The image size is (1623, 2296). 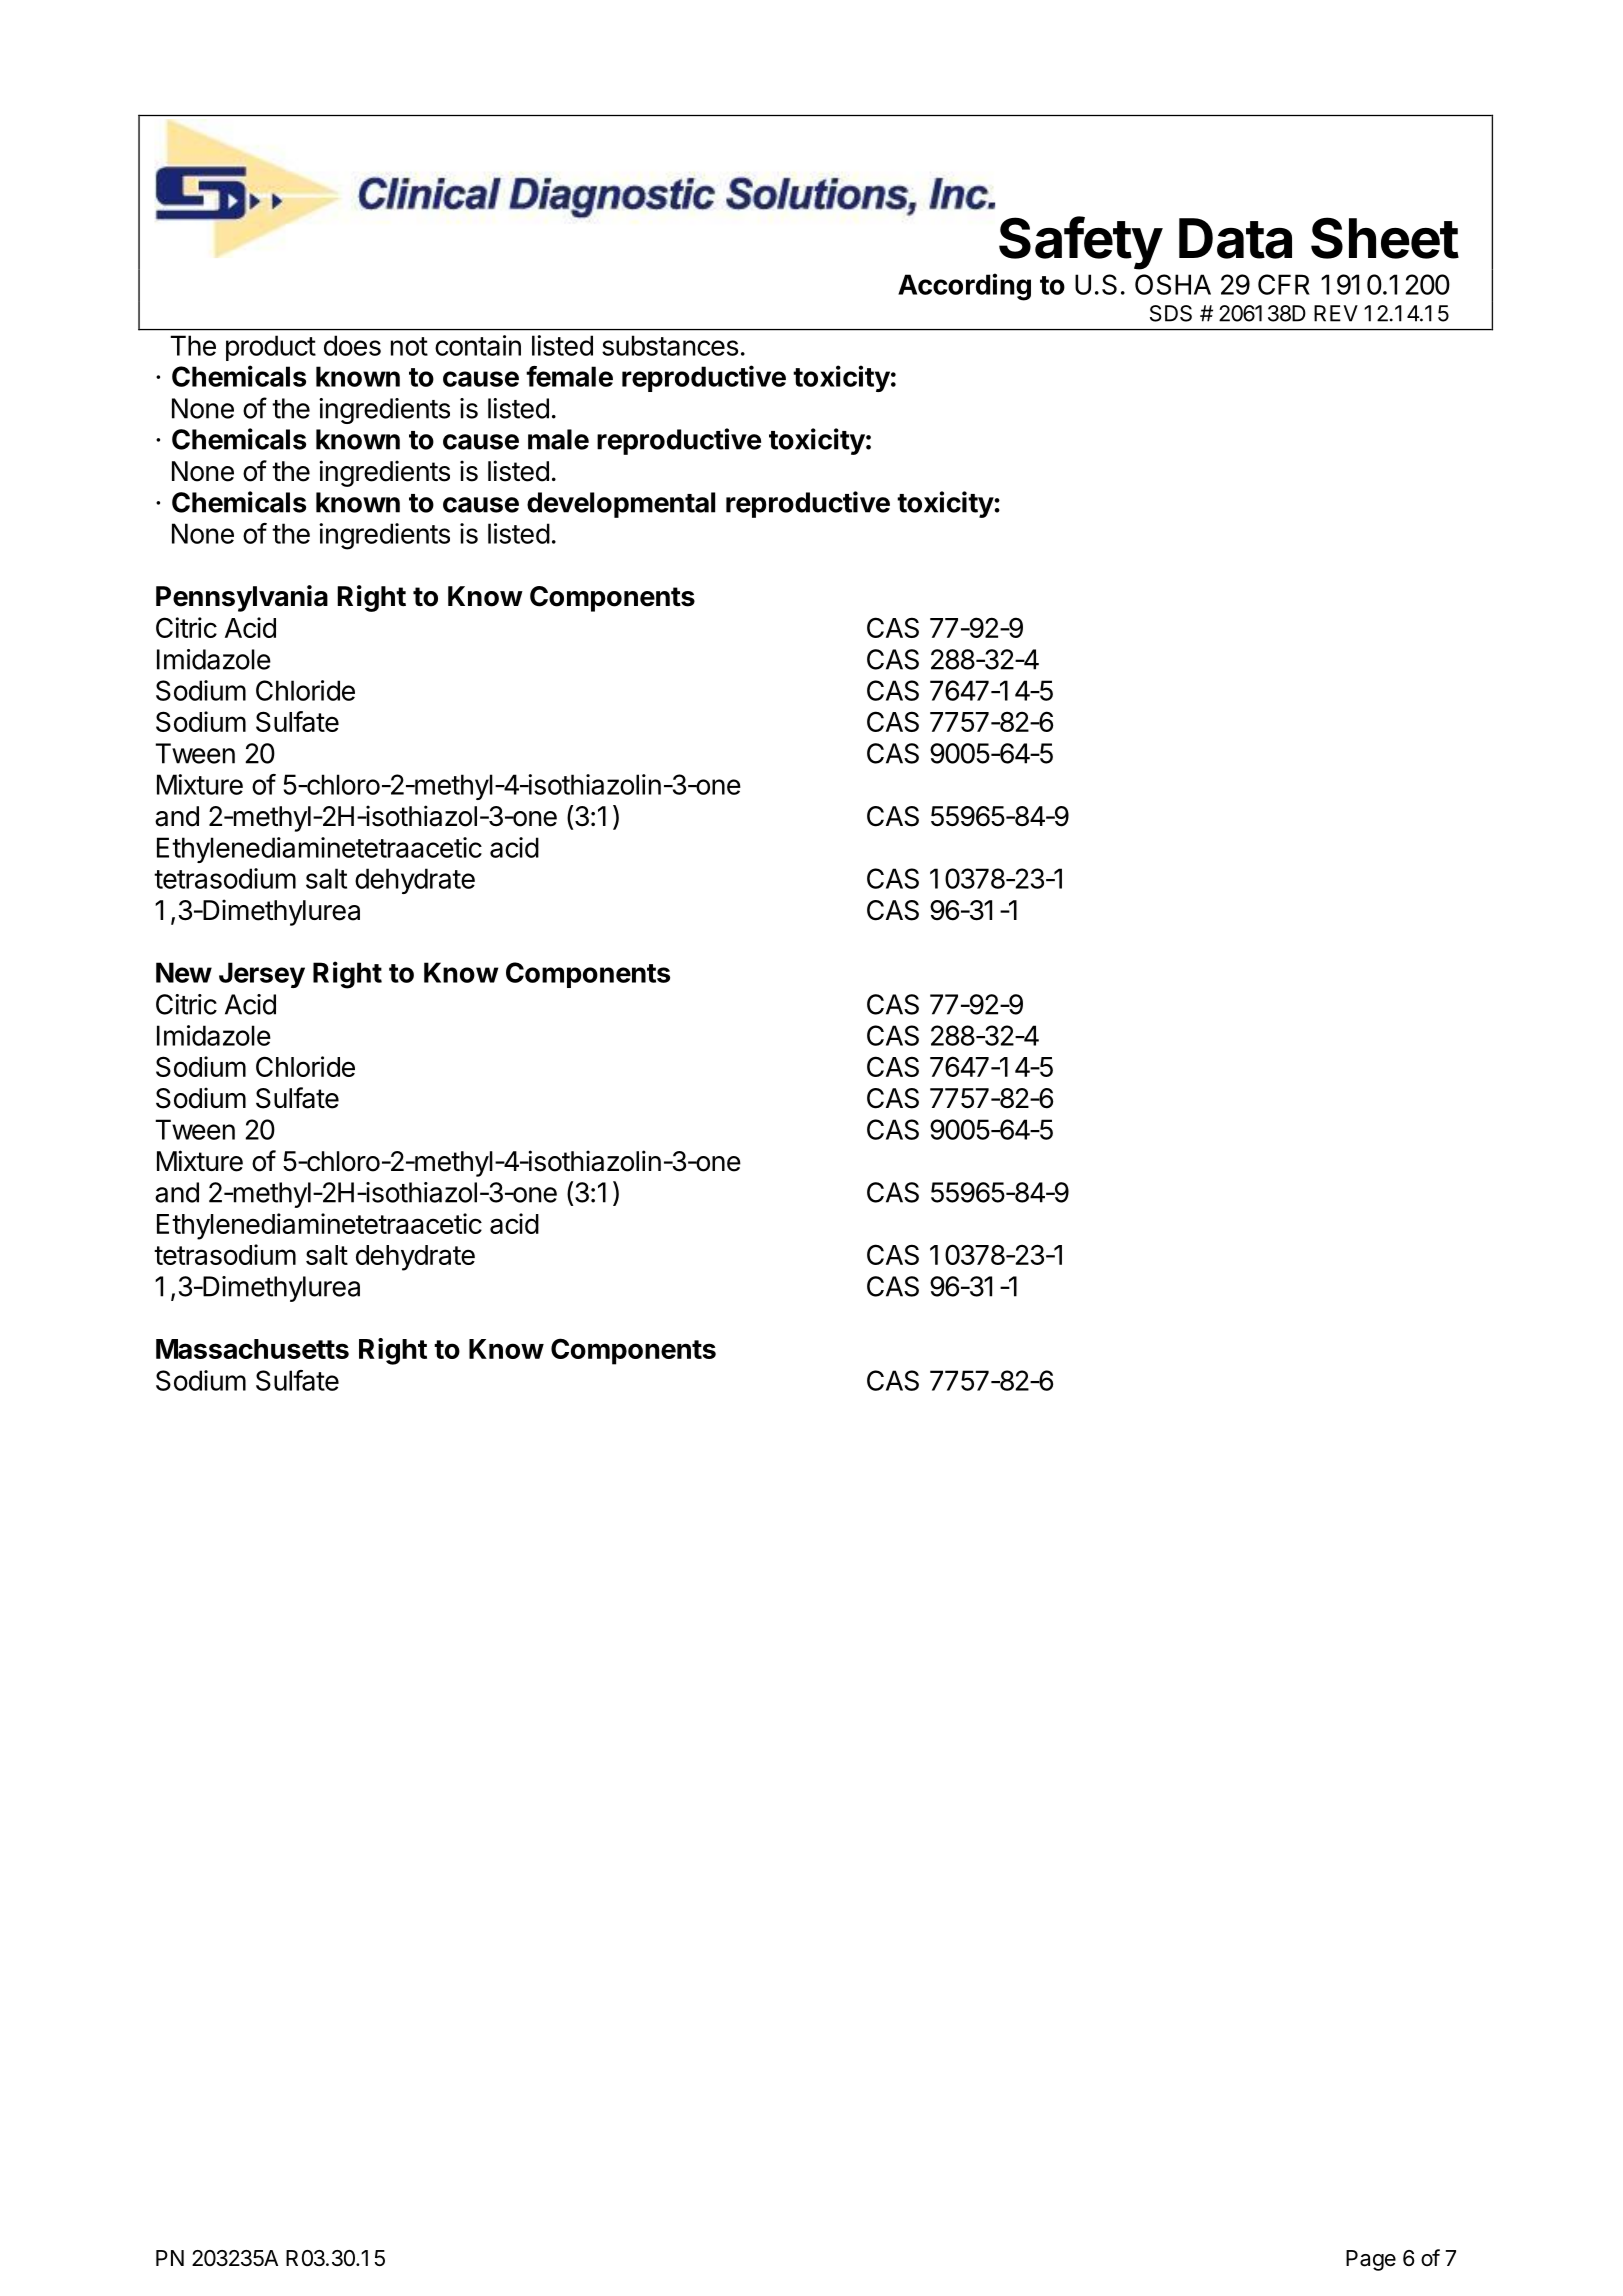 What do you see at coordinates (262, 975) in the image?
I see `Jersey` at bounding box center [262, 975].
